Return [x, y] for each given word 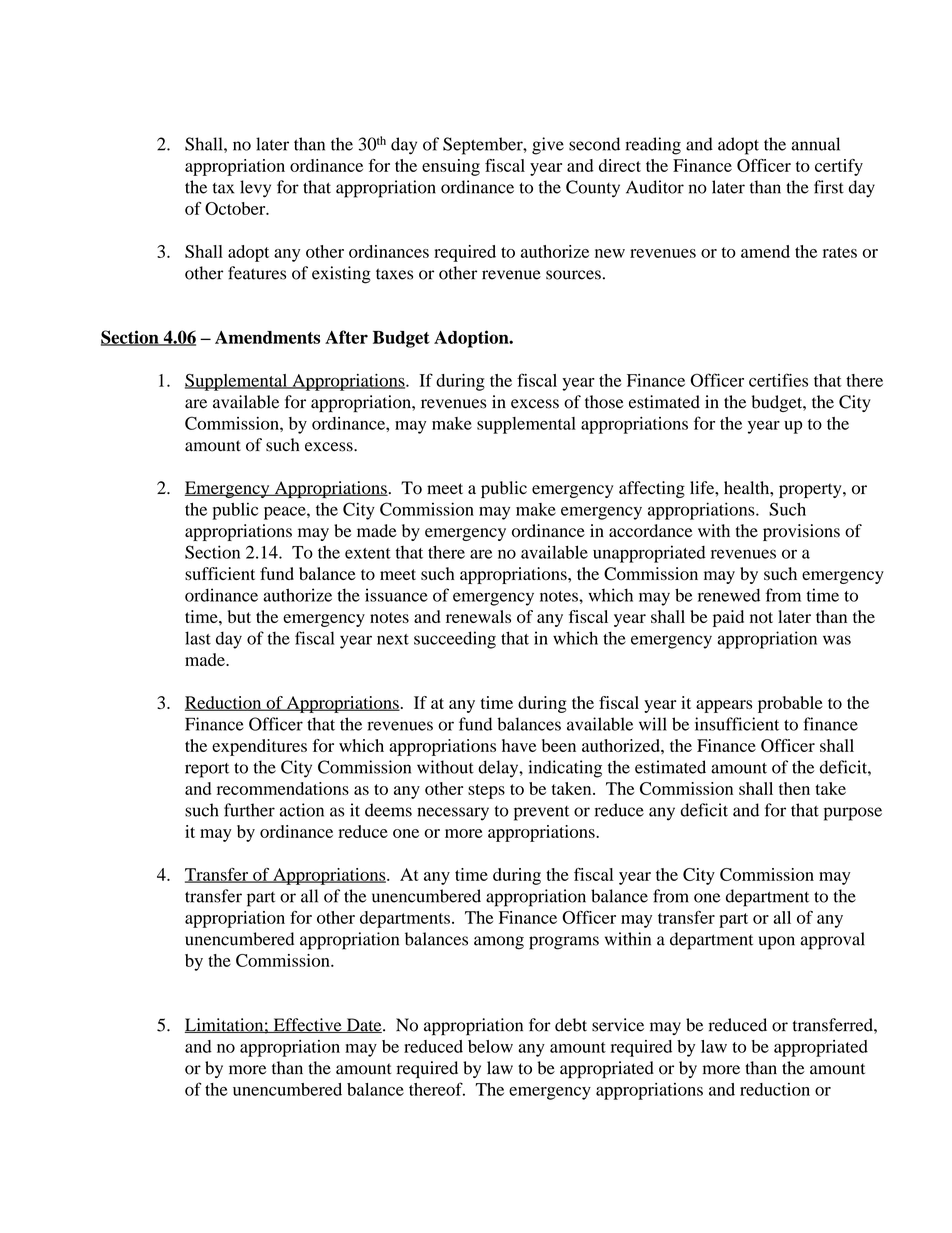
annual [815, 144]
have [519, 745]
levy [255, 189]
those [604, 402]
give [548, 146]
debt [571, 1025]
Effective [307, 1025]
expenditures [259, 747]
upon [777, 943]
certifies [778, 380]
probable [790, 704]
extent [368, 553]
